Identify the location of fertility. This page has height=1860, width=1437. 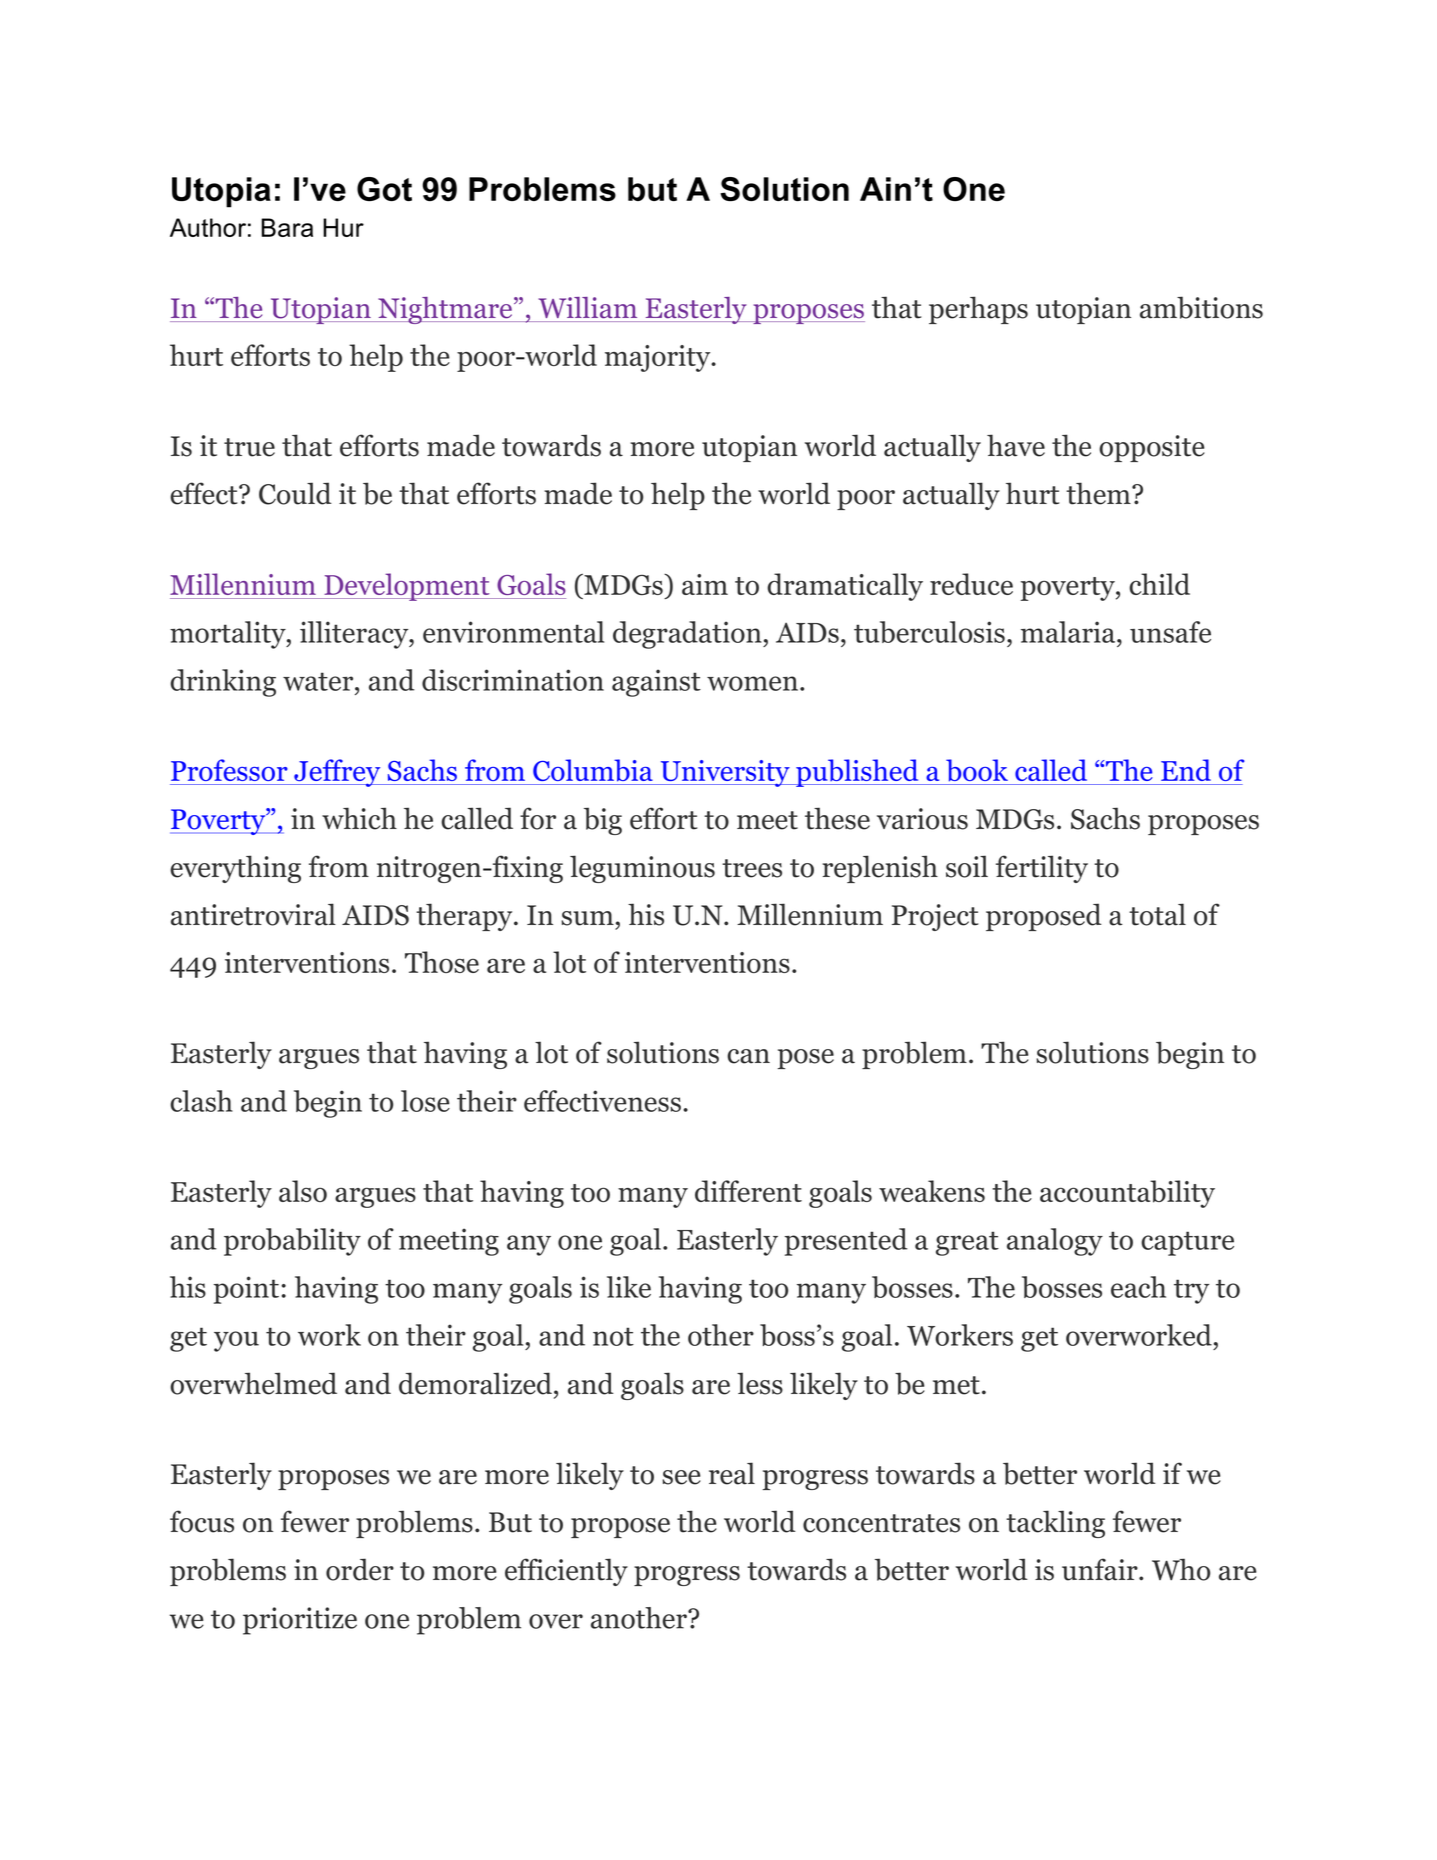
(1042, 869).
